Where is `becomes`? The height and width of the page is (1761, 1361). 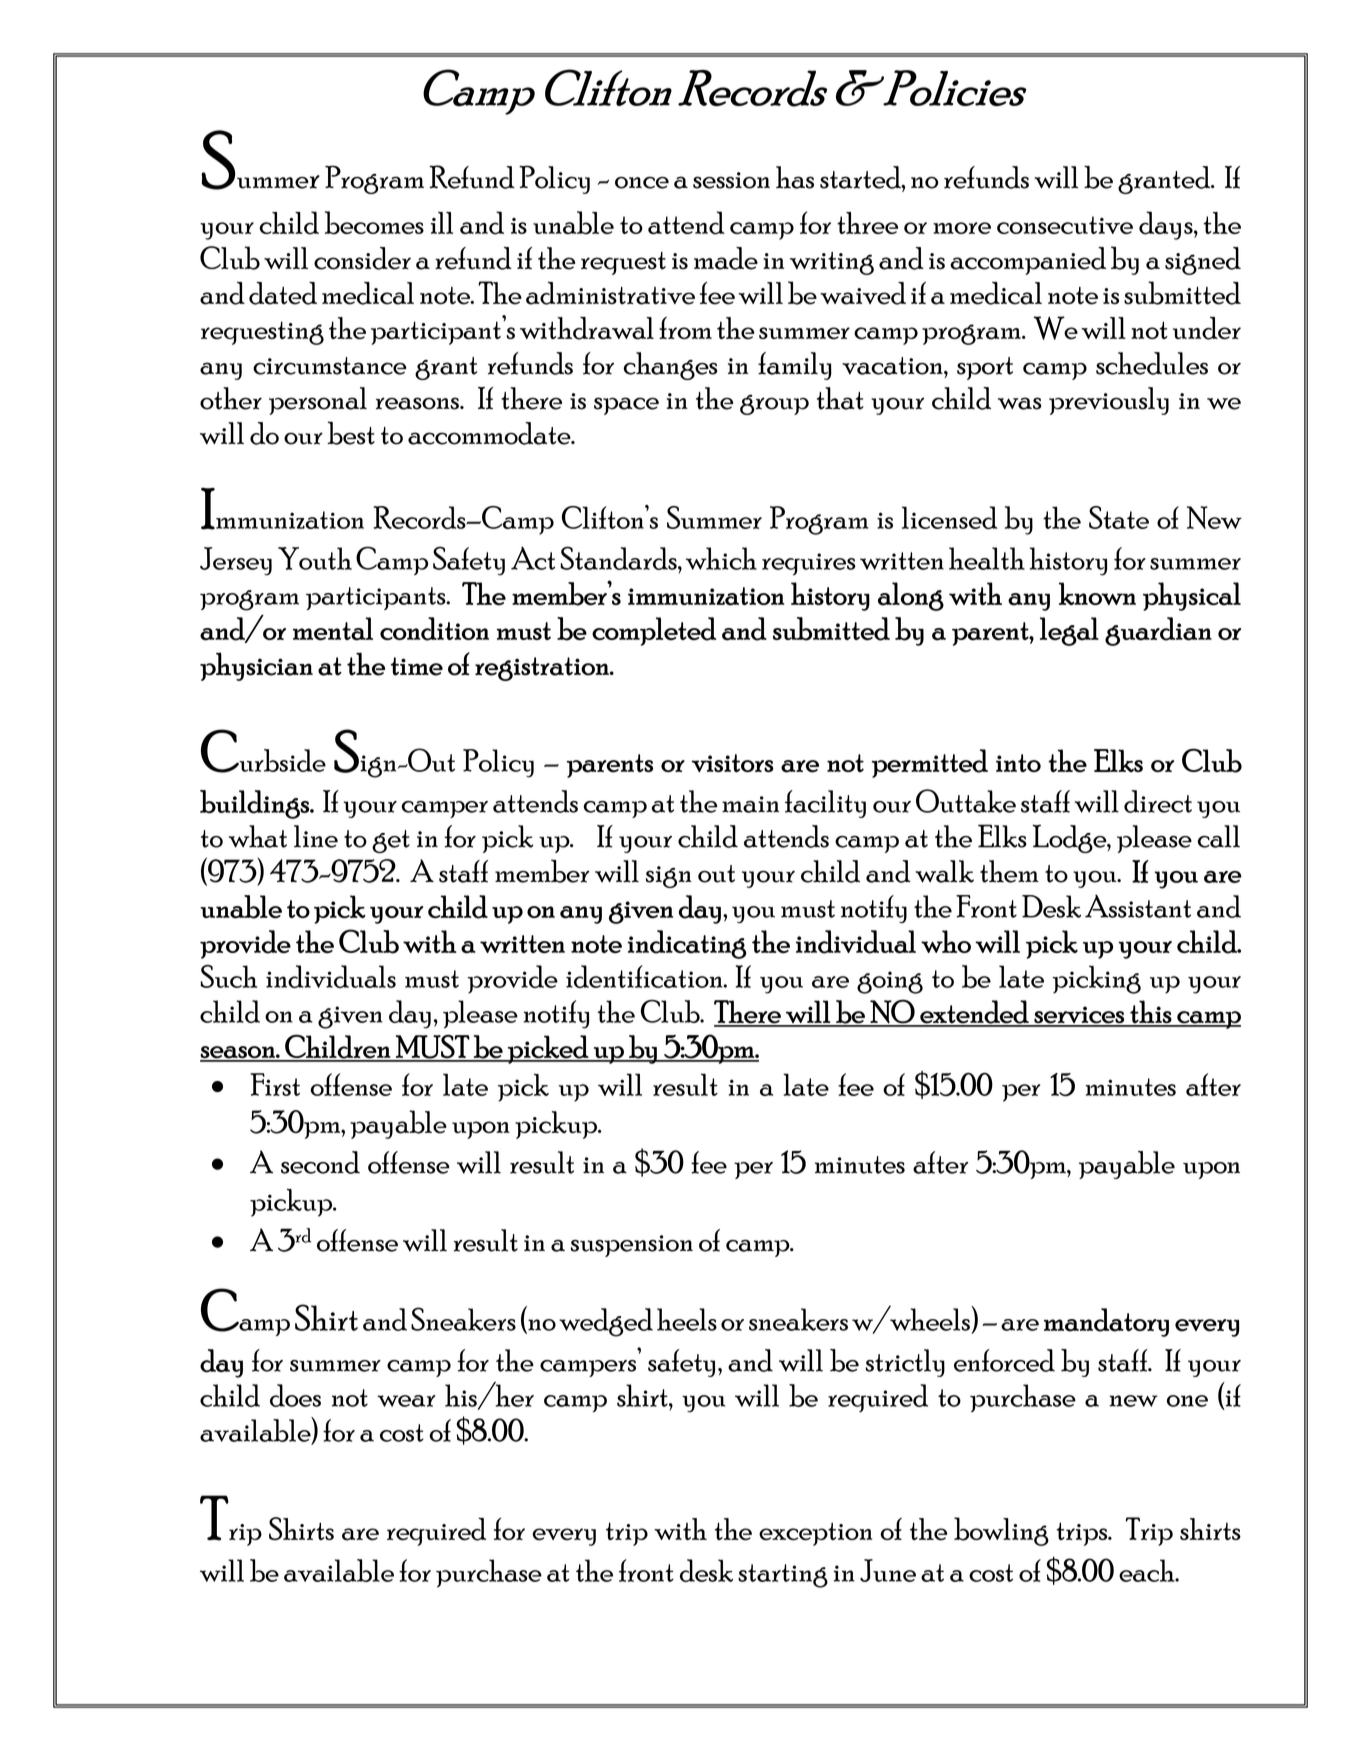
becomes is located at coordinates (374, 223).
